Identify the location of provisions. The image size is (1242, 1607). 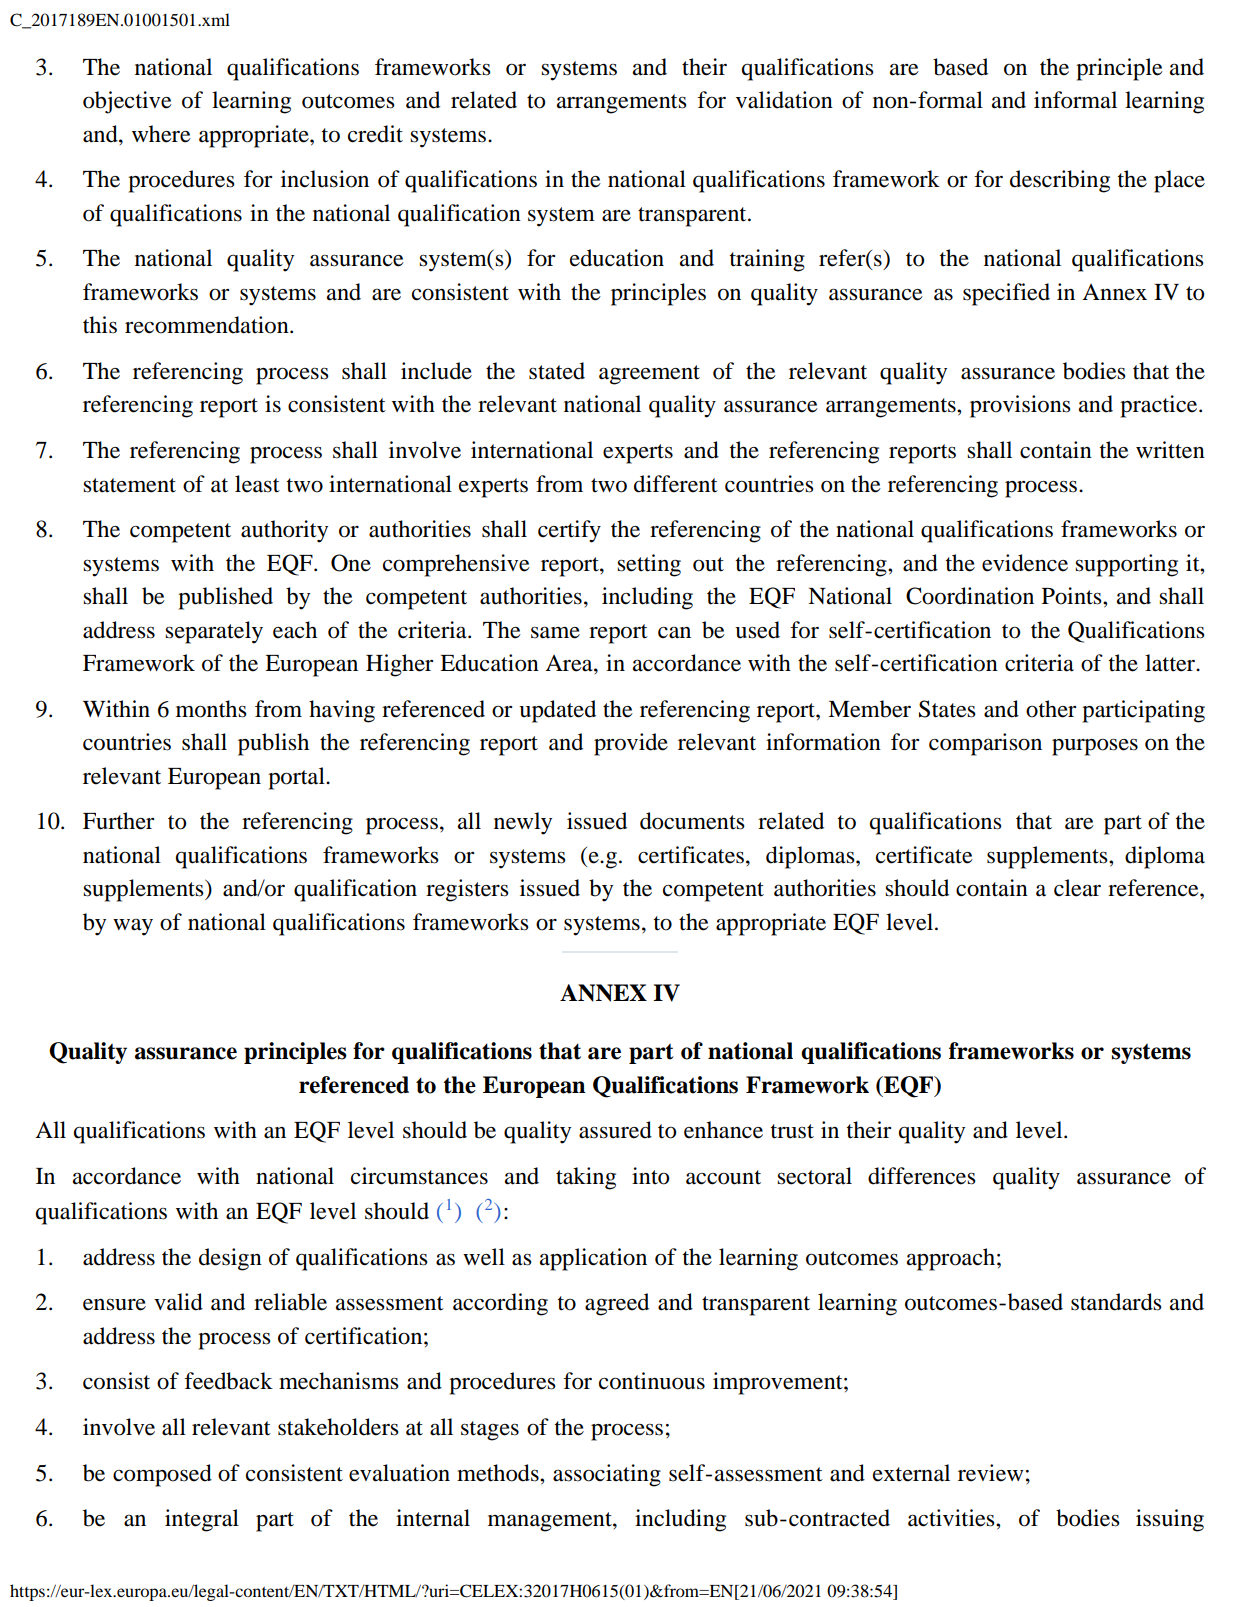
(1020, 406).
